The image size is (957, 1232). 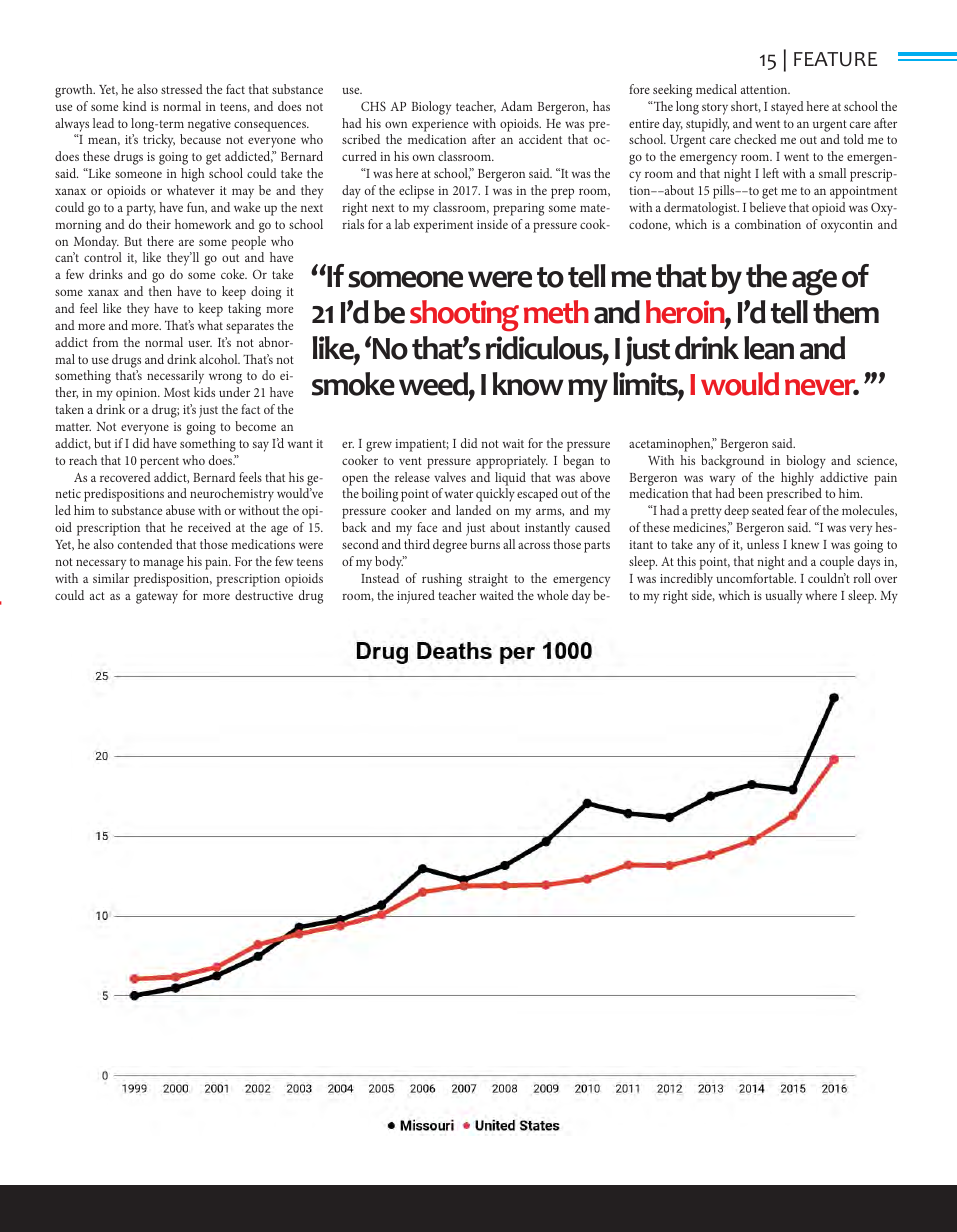 I want to click on gateway, so click(x=157, y=598).
